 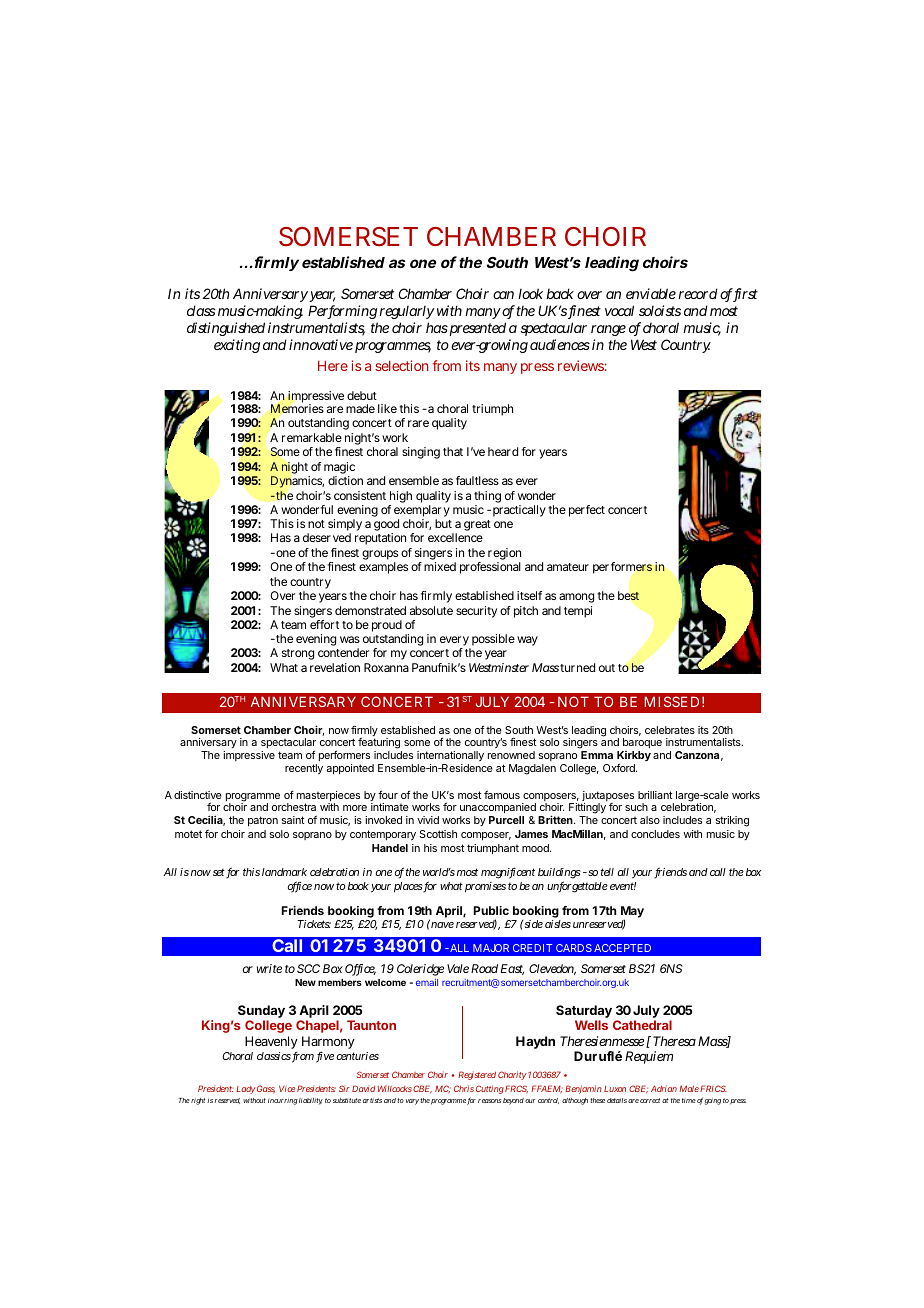 I want to click on possible, so click(x=492, y=641).
